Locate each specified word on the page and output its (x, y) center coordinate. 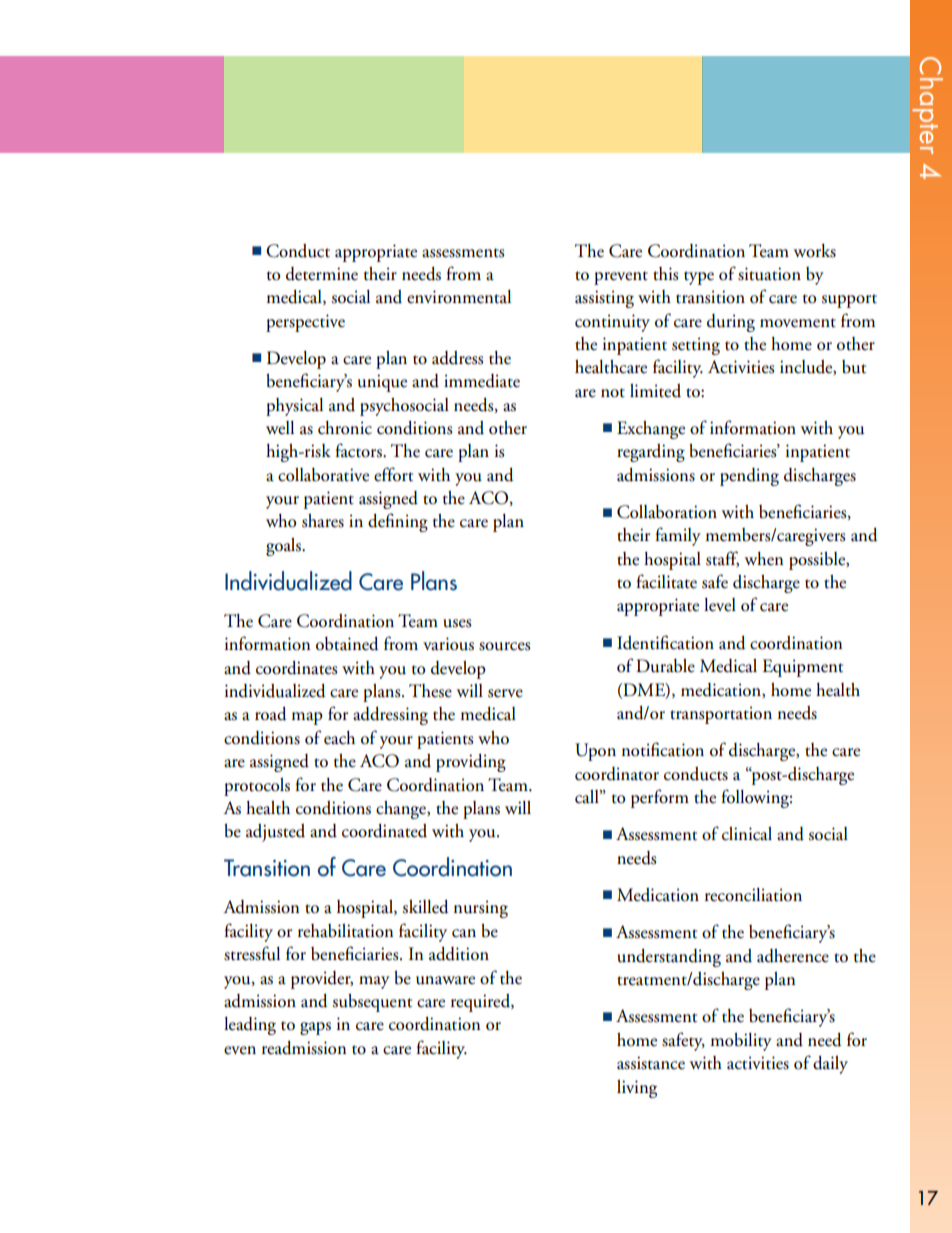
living (637, 1089)
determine (322, 274)
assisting (604, 299)
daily (830, 1065)
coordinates (296, 668)
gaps (315, 1028)
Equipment (802, 668)
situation (769, 274)
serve (505, 693)
